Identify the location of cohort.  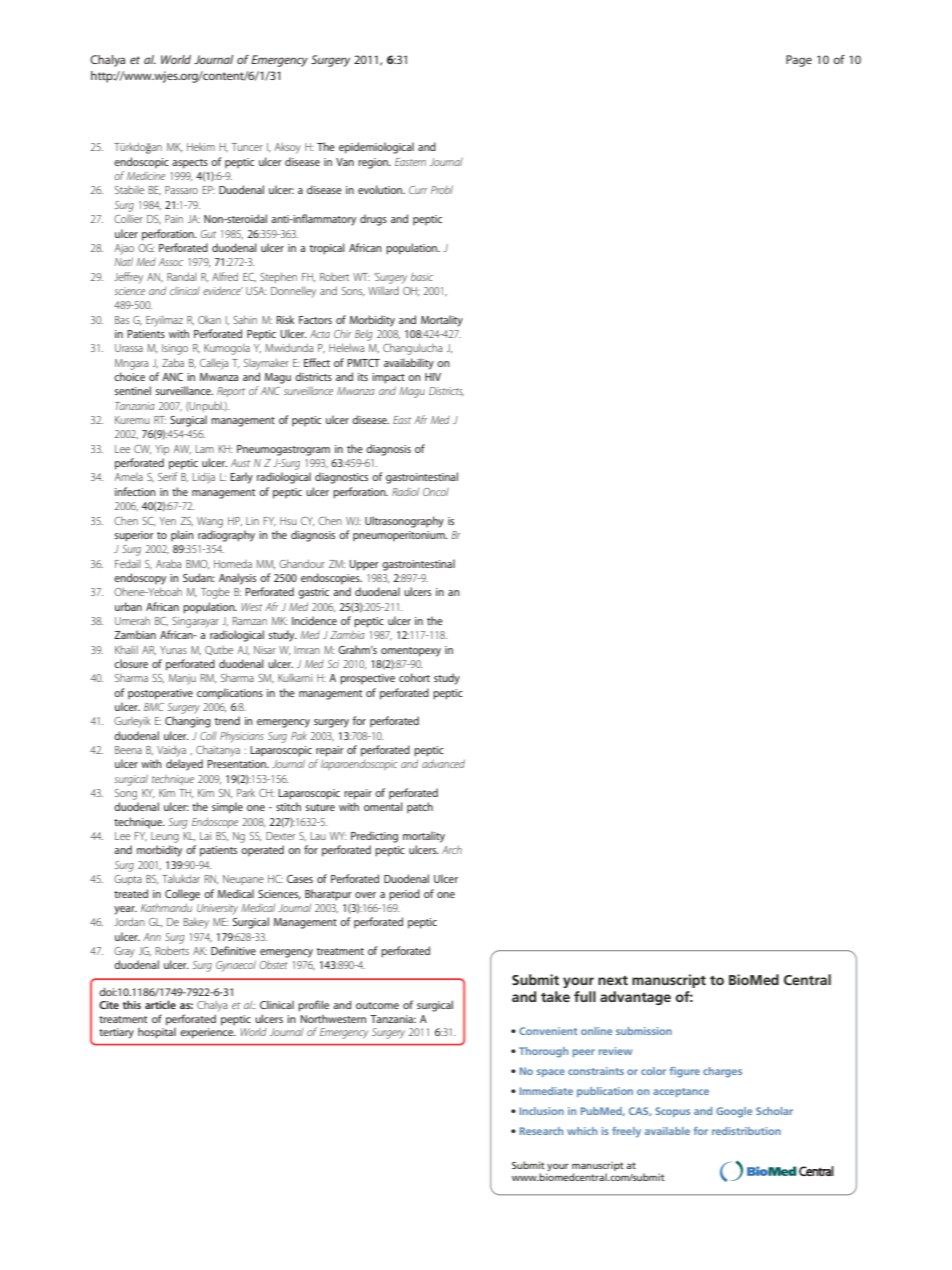
(414, 677).
